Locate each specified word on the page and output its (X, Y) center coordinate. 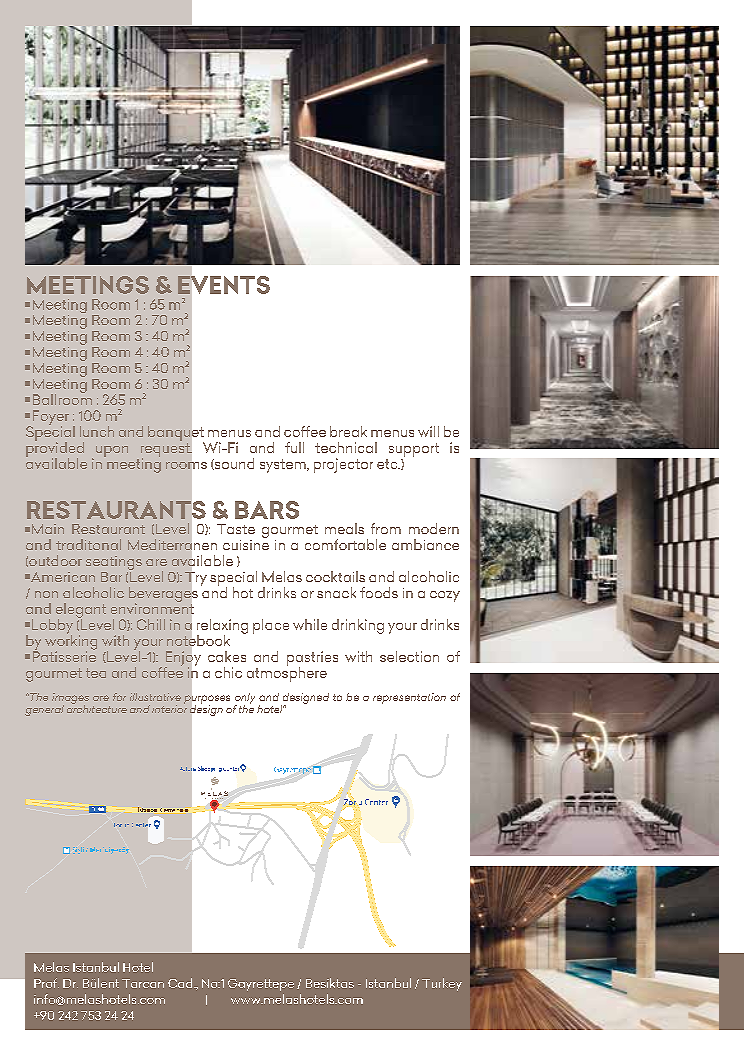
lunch (97, 431)
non (46, 594)
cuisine (246, 543)
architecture (97, 708)
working (71, 642)
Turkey (442, 984)
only (245, 699)
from (386, 528)
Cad (181, 983)
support (414, 450)
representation (409, 698)
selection (409, 656)
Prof (46, 983)
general (44, 710)
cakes (227, 656)
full (294, 447)
